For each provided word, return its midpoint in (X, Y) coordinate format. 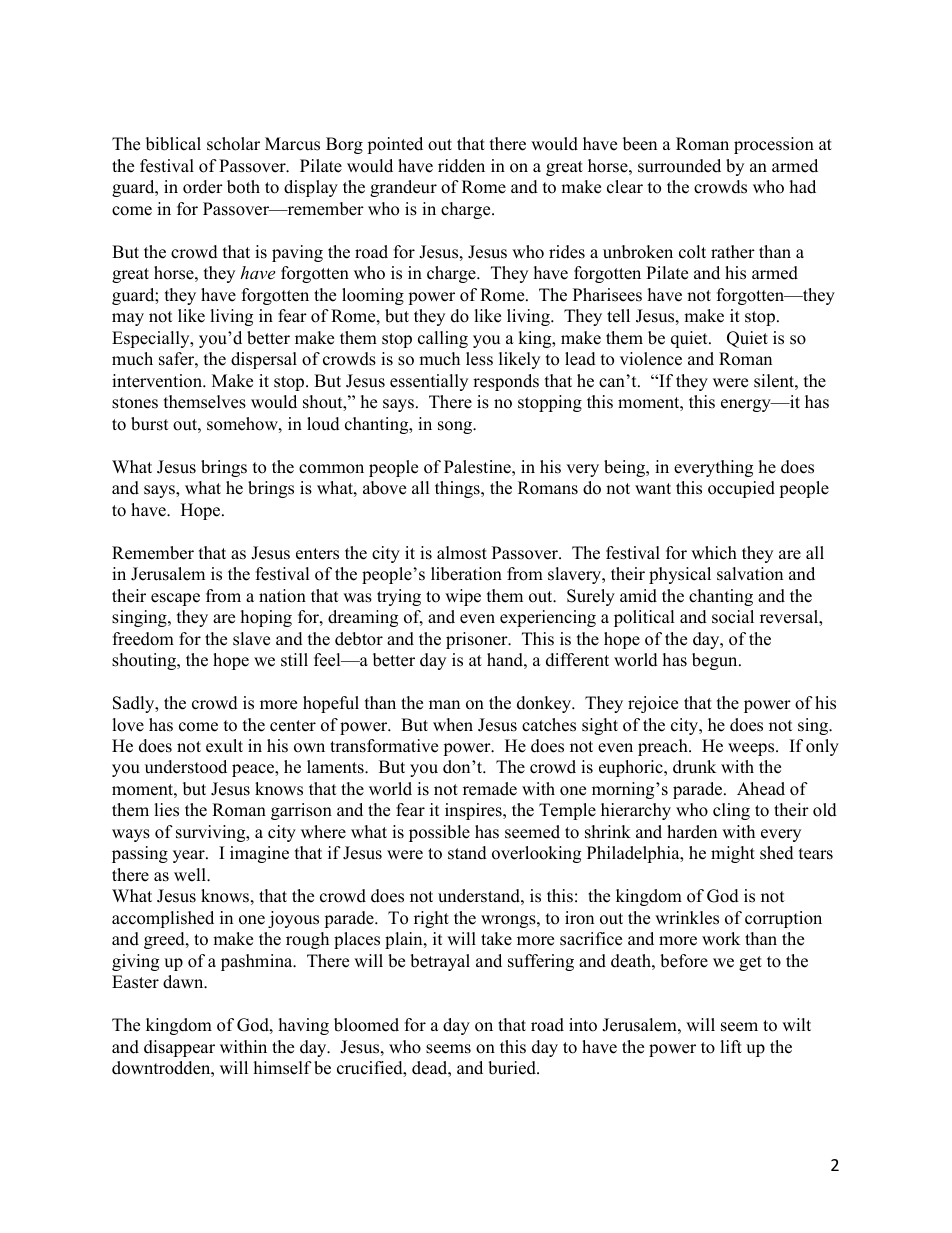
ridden (461, 166)
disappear (179, 1048)
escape (175, 599)
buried (513, 1068)
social (733, 617)
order (203, 187)
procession (774, 145)
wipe (463, 597)
